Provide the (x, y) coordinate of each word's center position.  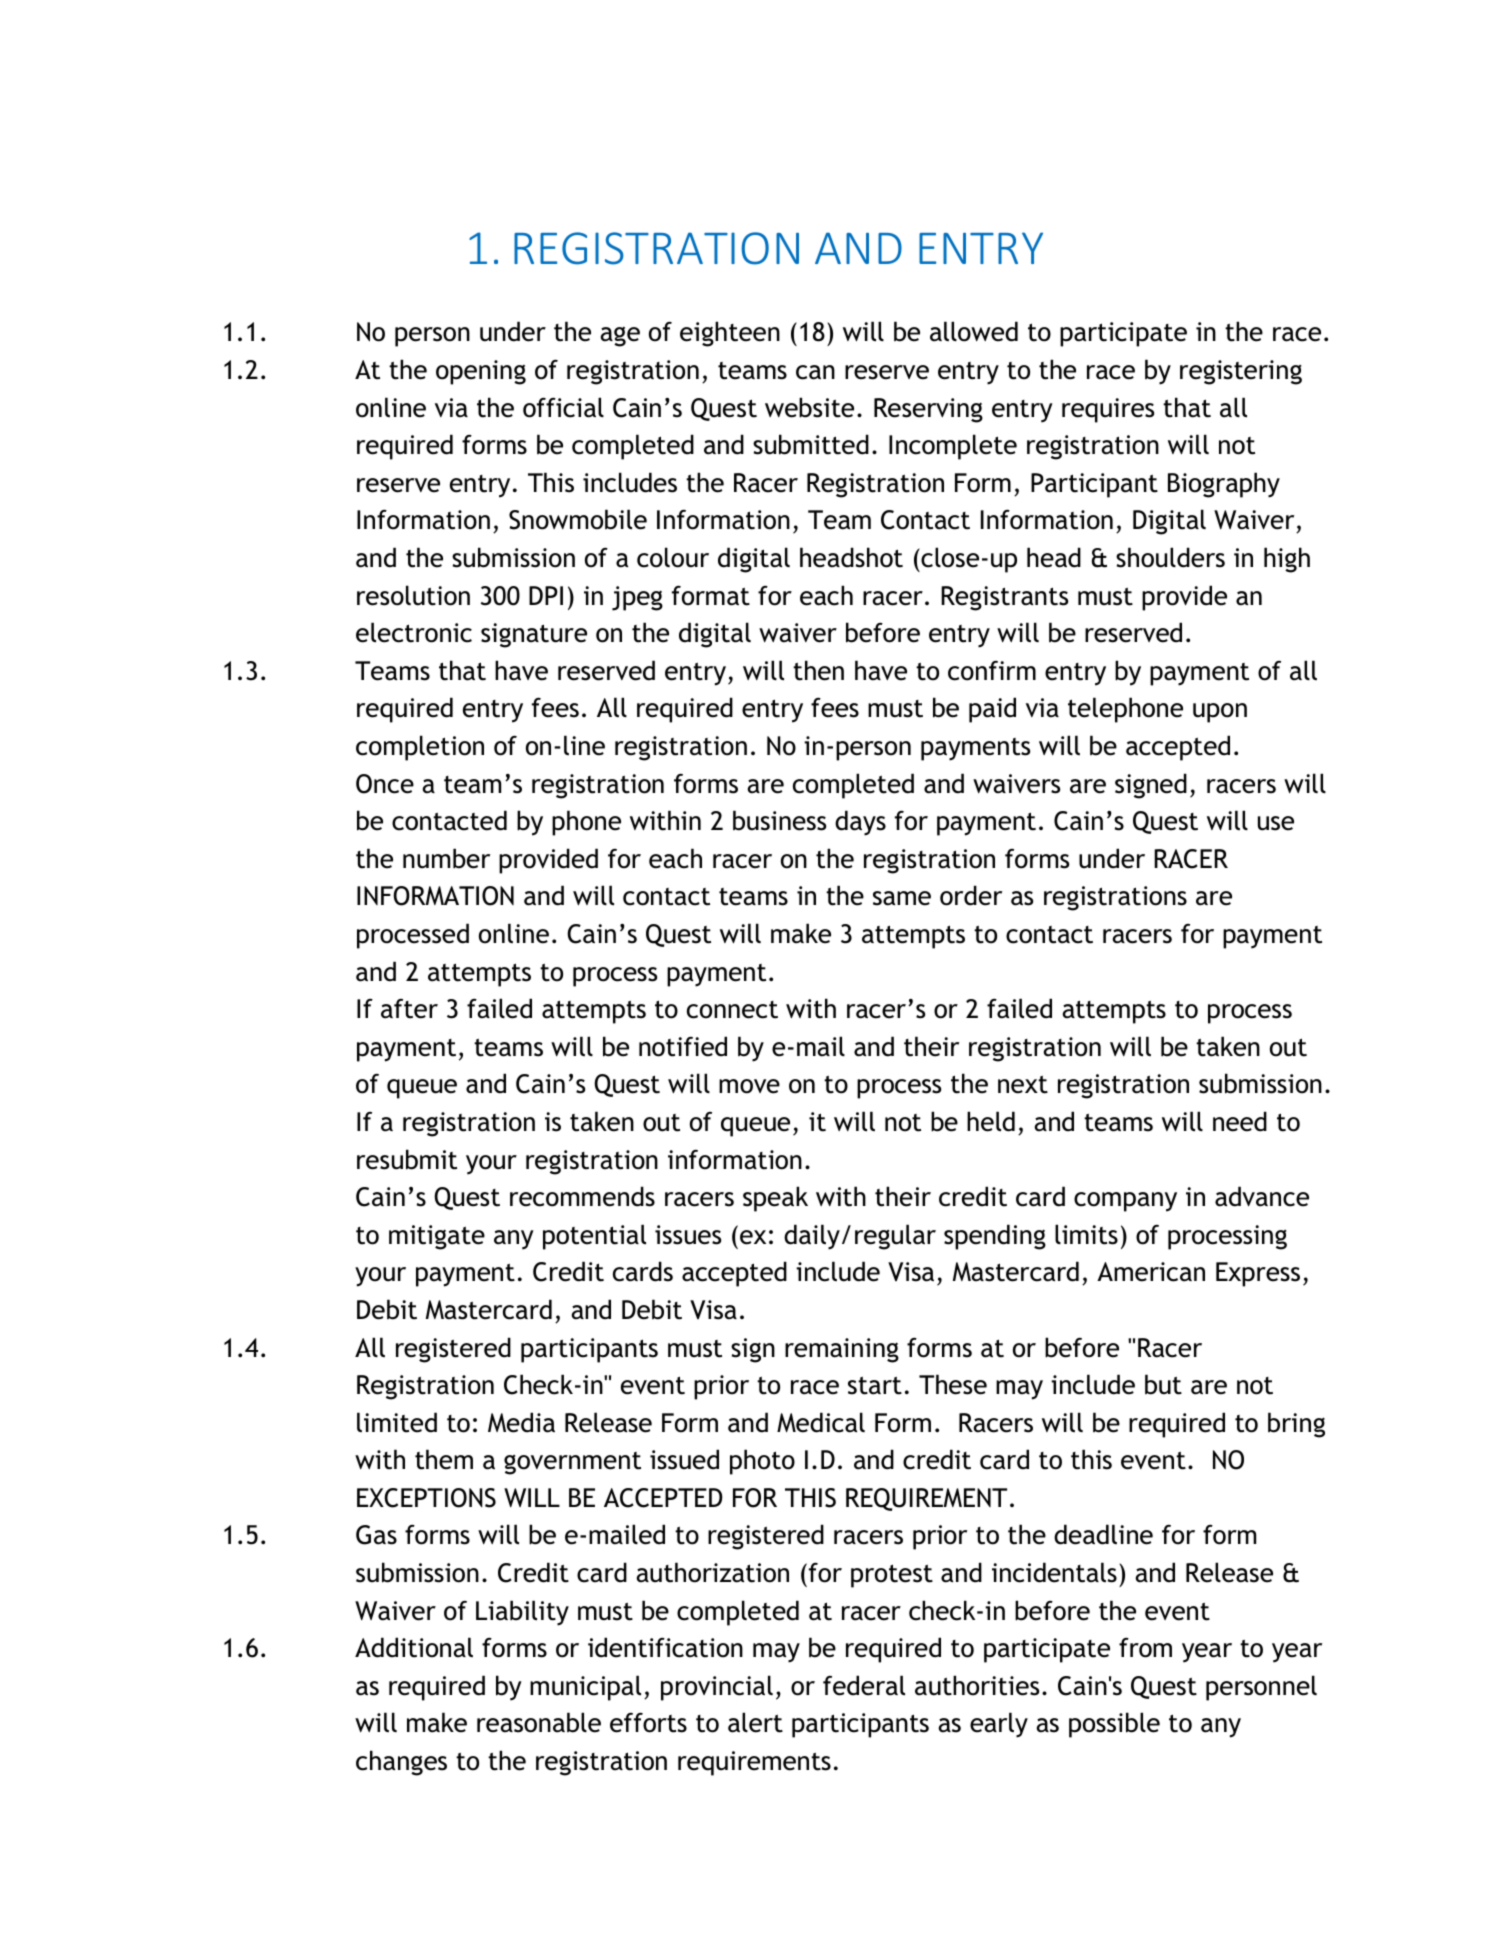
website (809, 407)
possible (1114, 1725)
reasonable (539, 1722)
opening (481, 372)
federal (864, 1685)
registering (1241, 372)
